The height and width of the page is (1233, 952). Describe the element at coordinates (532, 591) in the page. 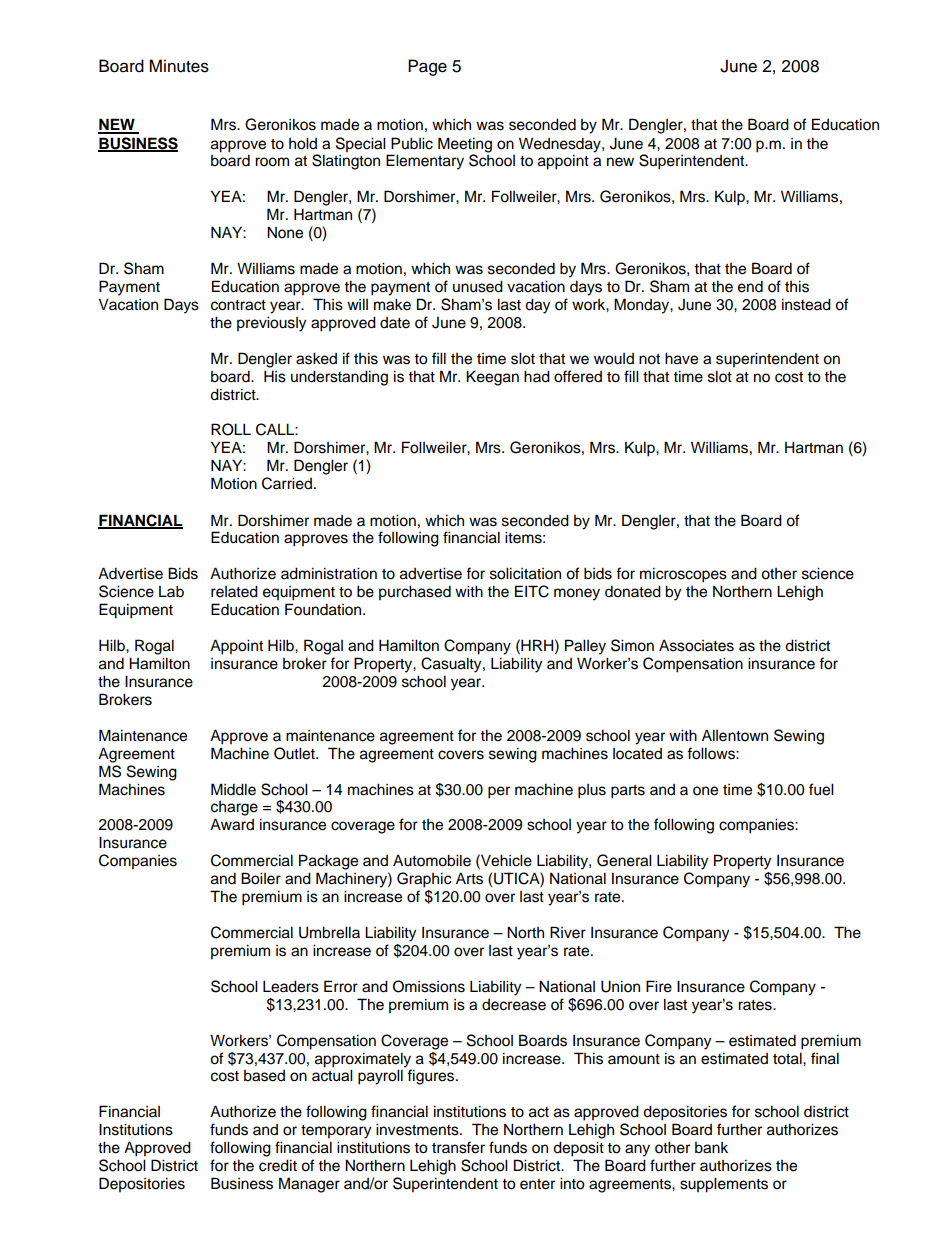

I see `EITC` at that location.
